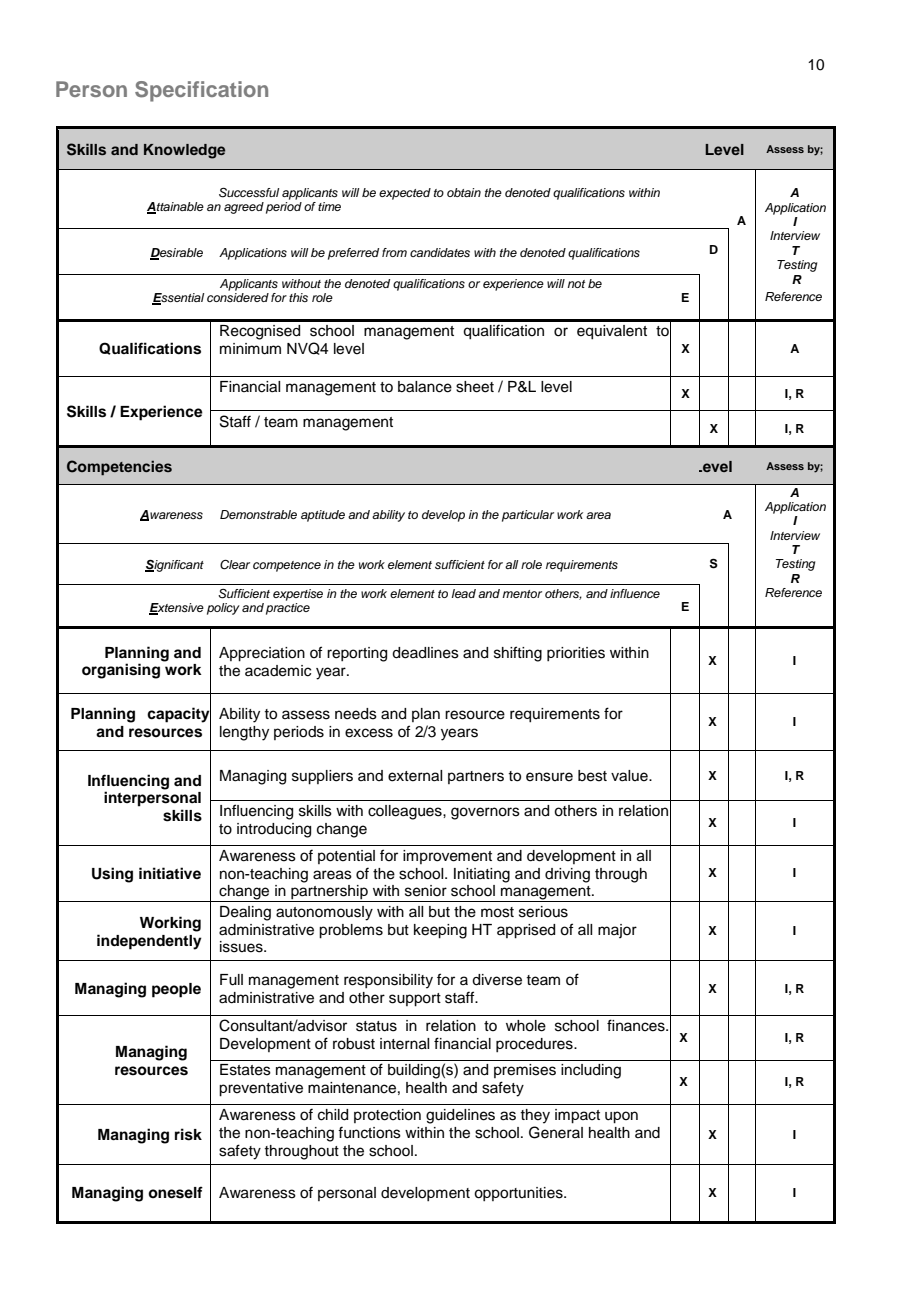 This document has width=924, height=1308. Describe the element at coordinates (119, 467) in the document. I see `Competencies` at that location.
